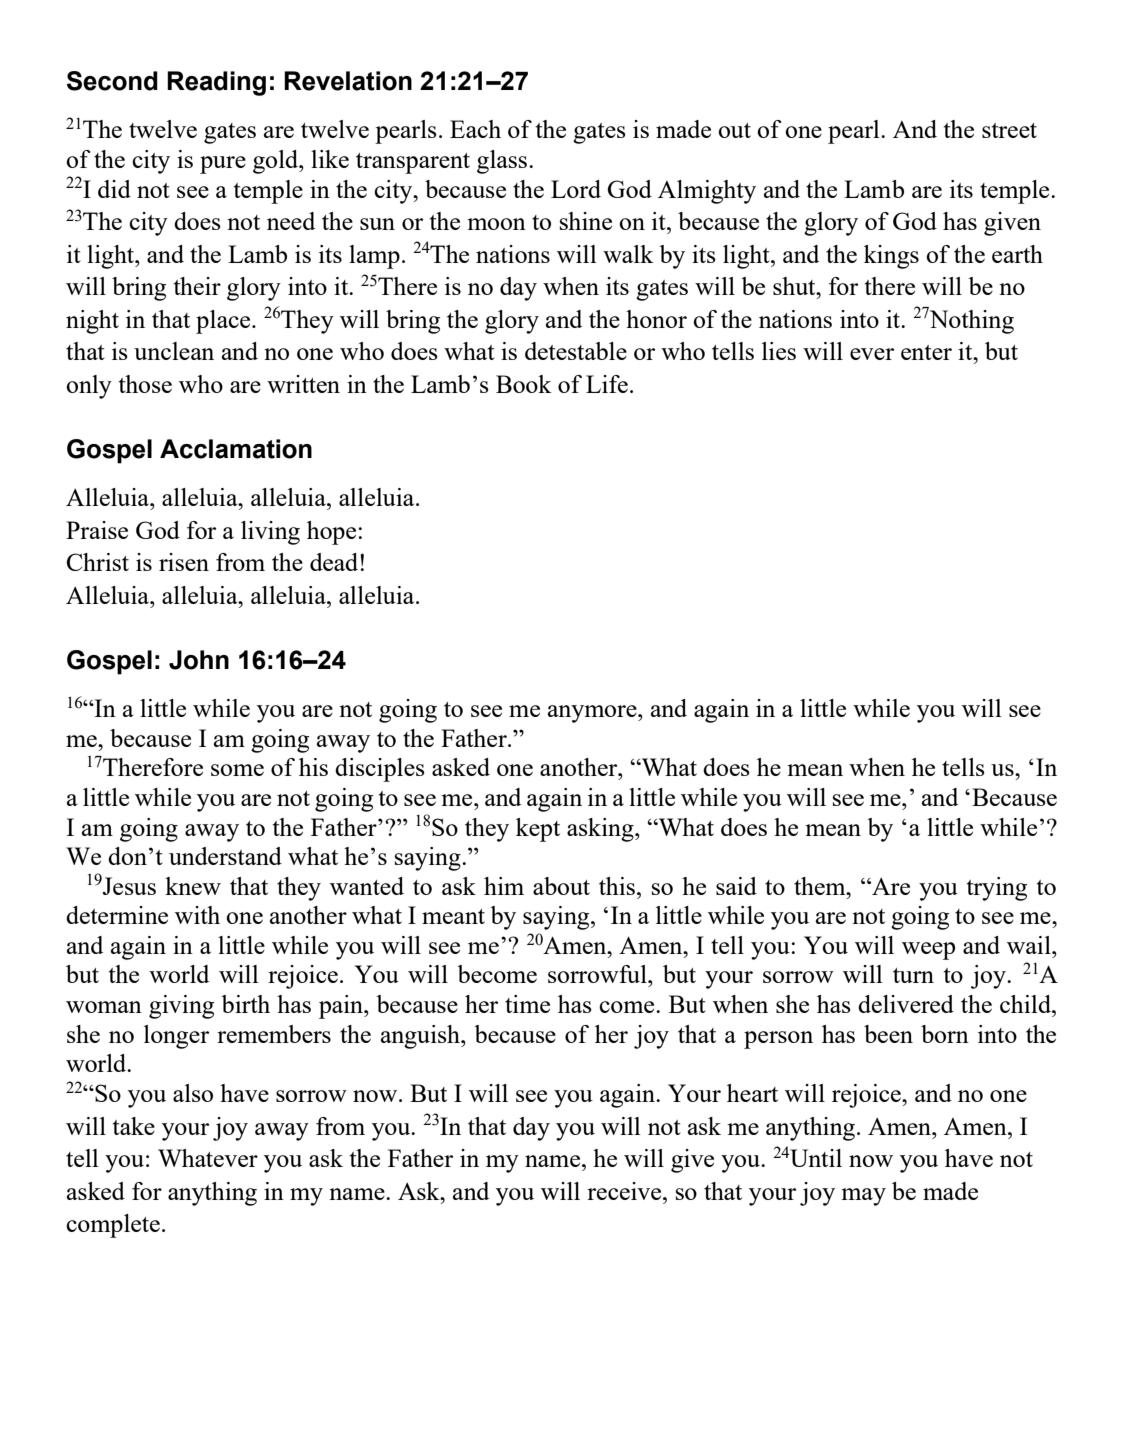 Image resolution: width=1124 pixels, height=1455 pixels. I want to click on receive, so click(625, 1191).
